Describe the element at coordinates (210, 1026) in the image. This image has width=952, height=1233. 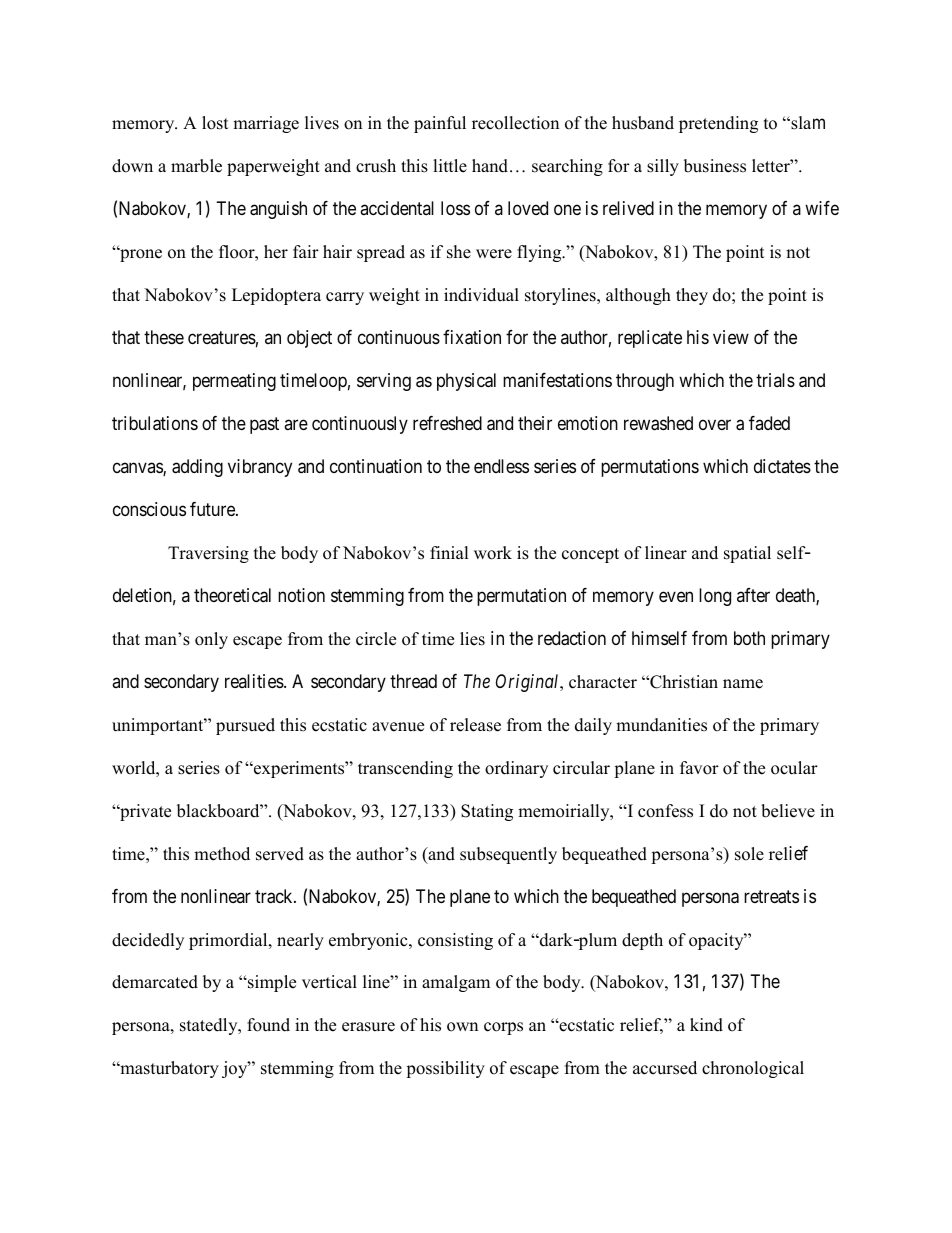
I see `statedly` at that location.
